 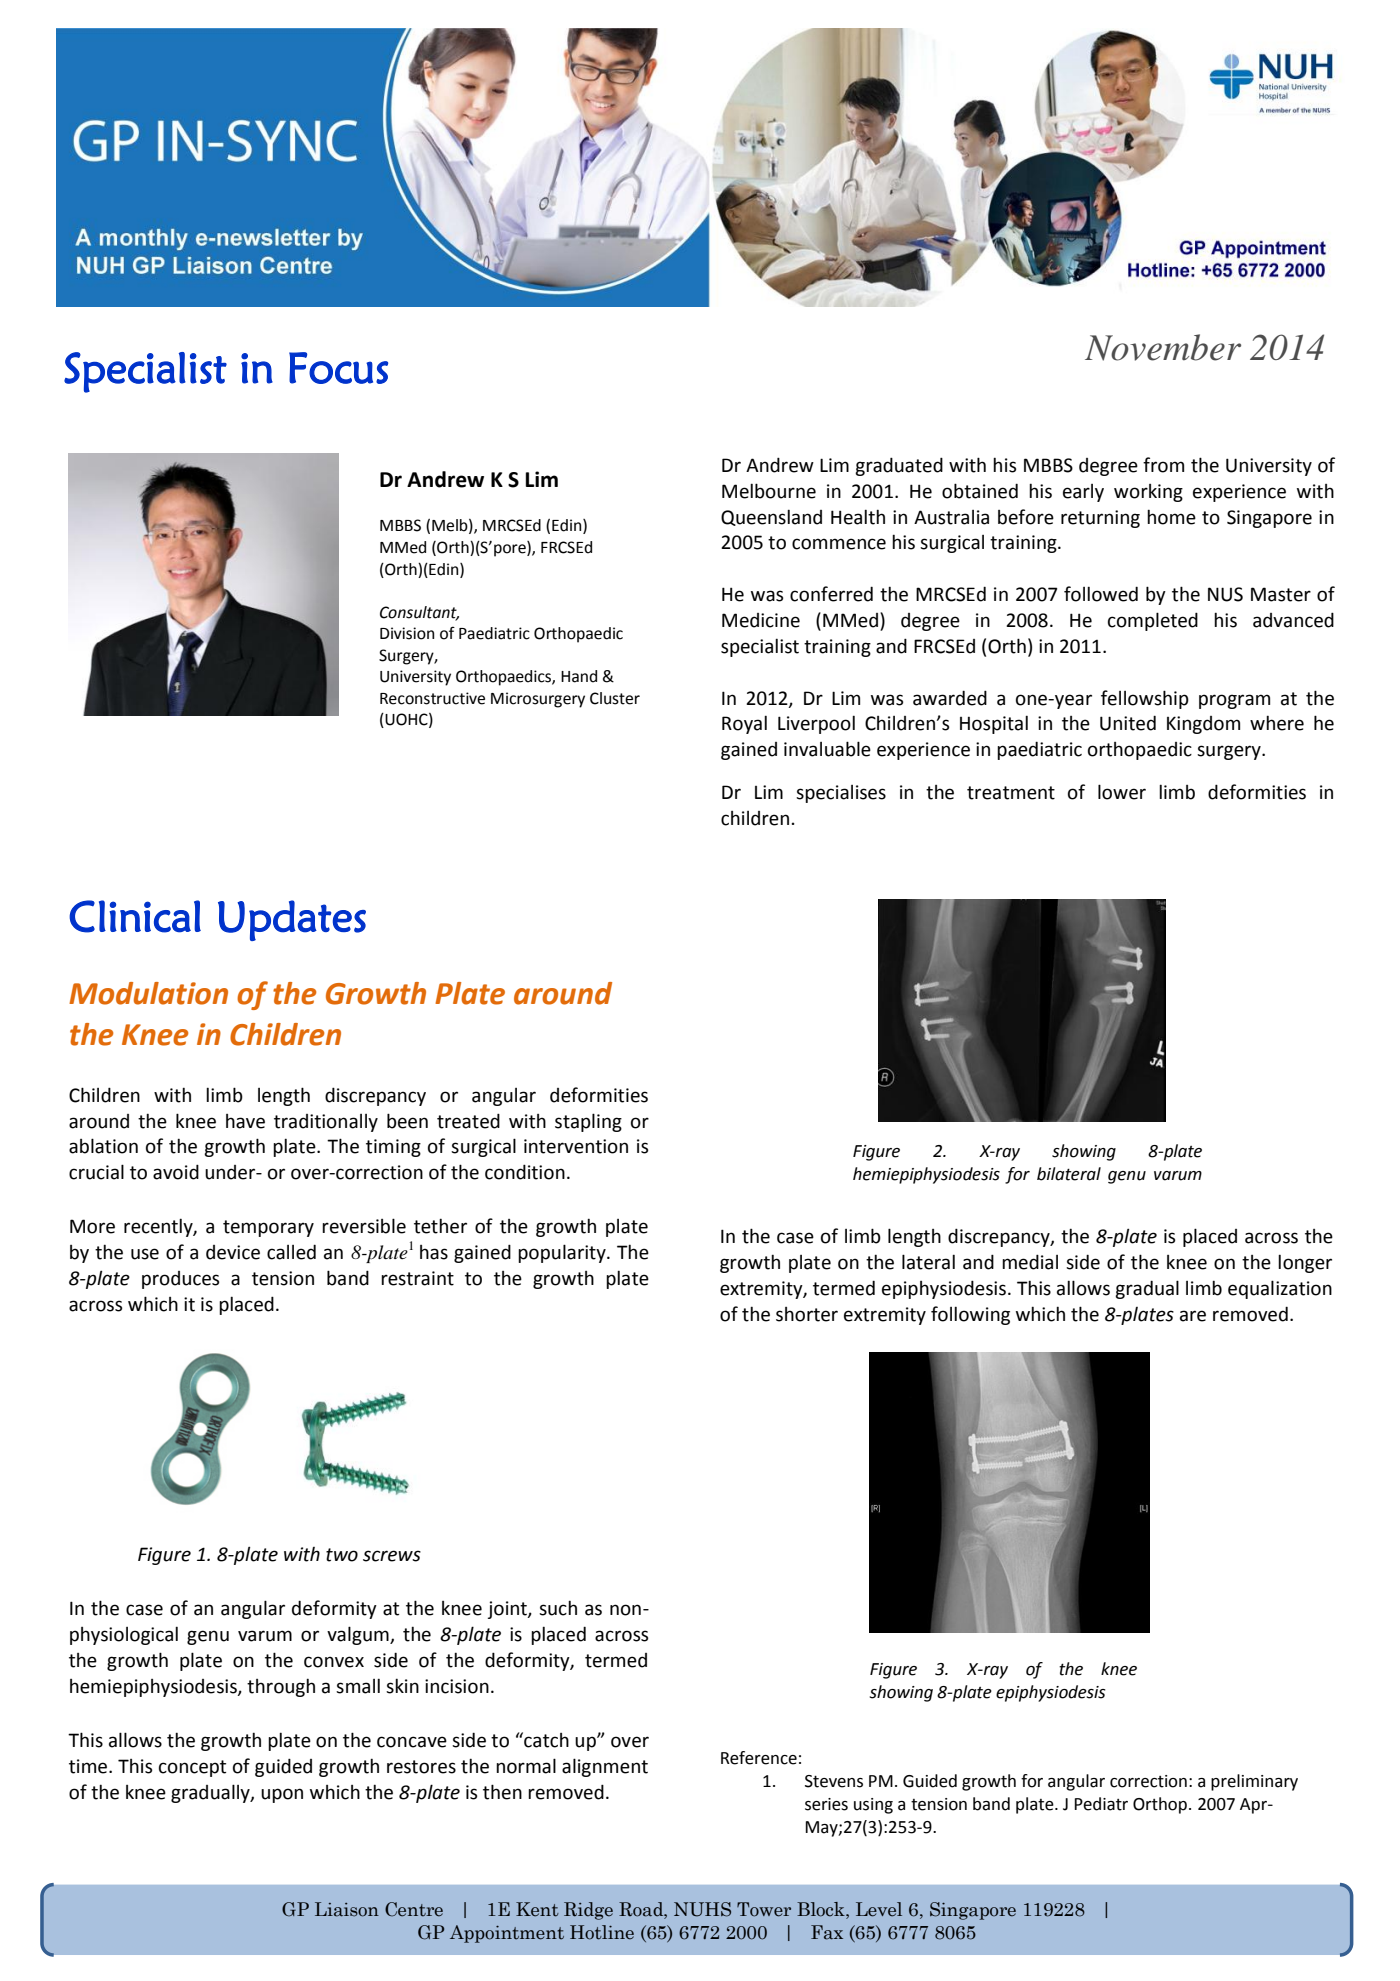 What do you see at coordinates (764, 1909) in the page?
I see `Tower` at bounding box center [764, 1909].
